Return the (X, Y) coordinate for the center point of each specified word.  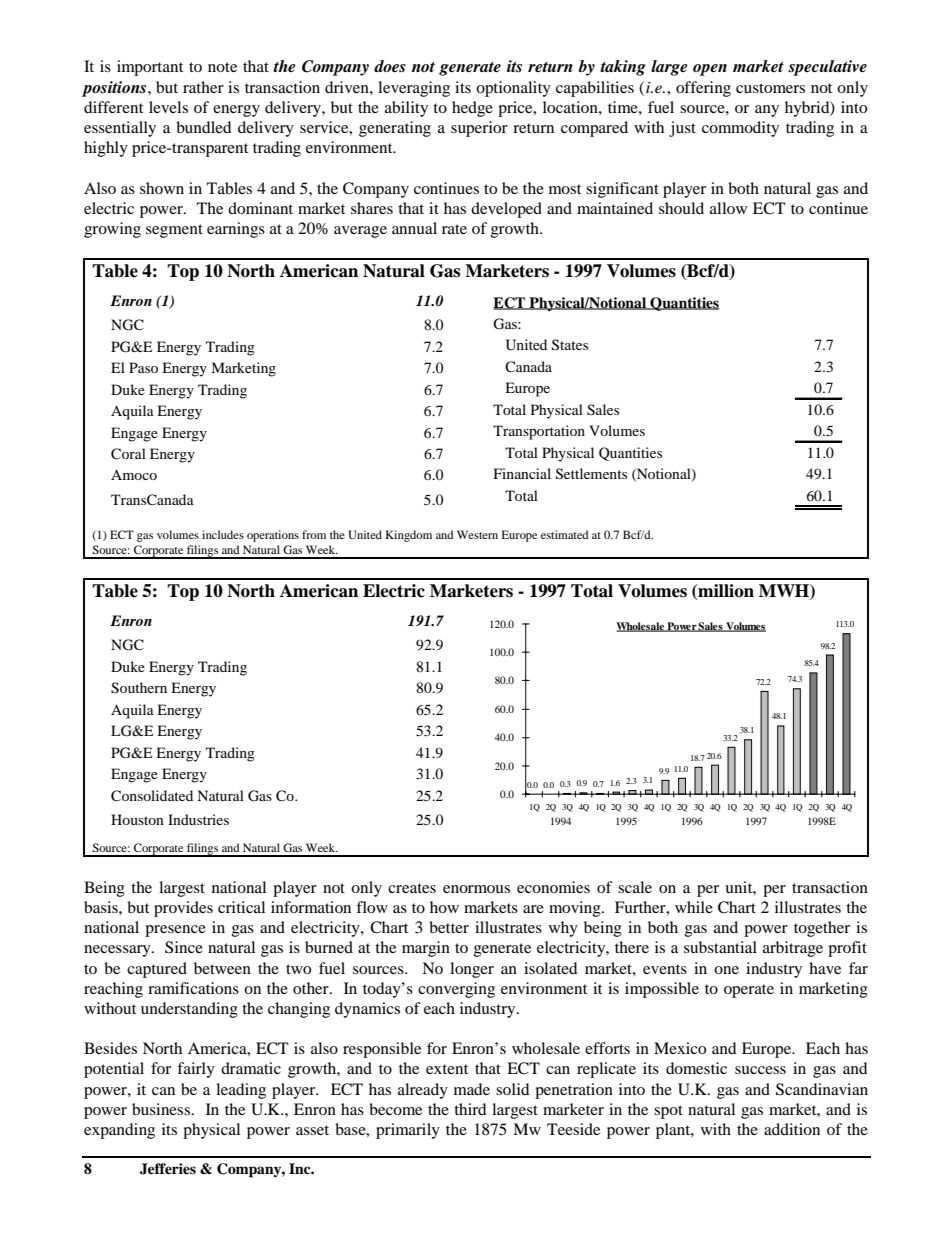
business (161, 1109)
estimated (565, 534)
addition (792, 1129)
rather (203, 87)
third (470, 1109)
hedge (472, 109)
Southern (139, 688)
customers (770, 88)
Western (477, 534)
